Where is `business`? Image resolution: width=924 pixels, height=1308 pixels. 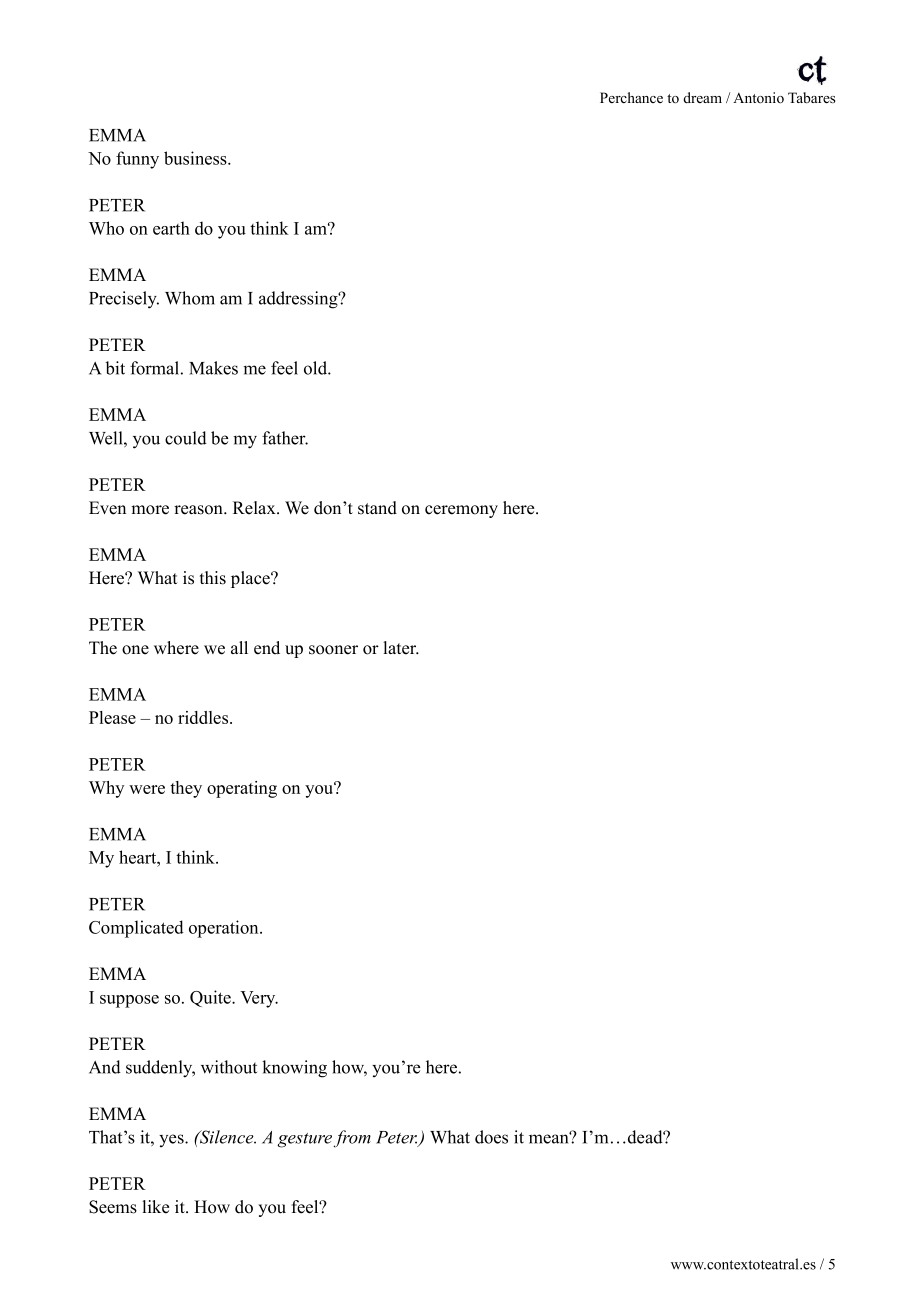
business is located at coordinates (196, 158).
